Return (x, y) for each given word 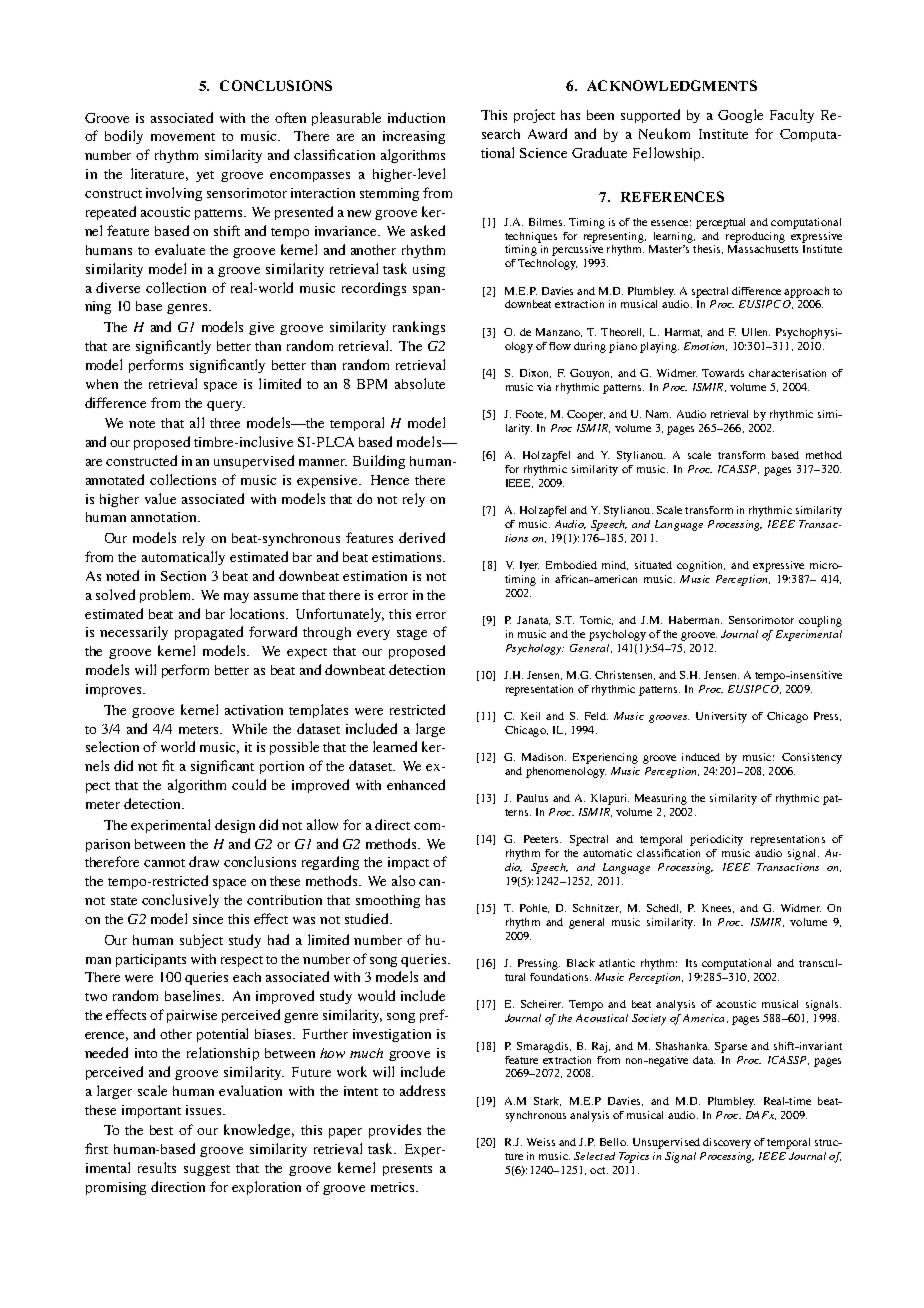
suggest (207, 1170)
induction (416, 117)
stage (412, 634)
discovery (727, 1143)
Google (740, 116)
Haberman (695, 620)
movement (183, 137)
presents (407, 1170)
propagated (209, 633)
